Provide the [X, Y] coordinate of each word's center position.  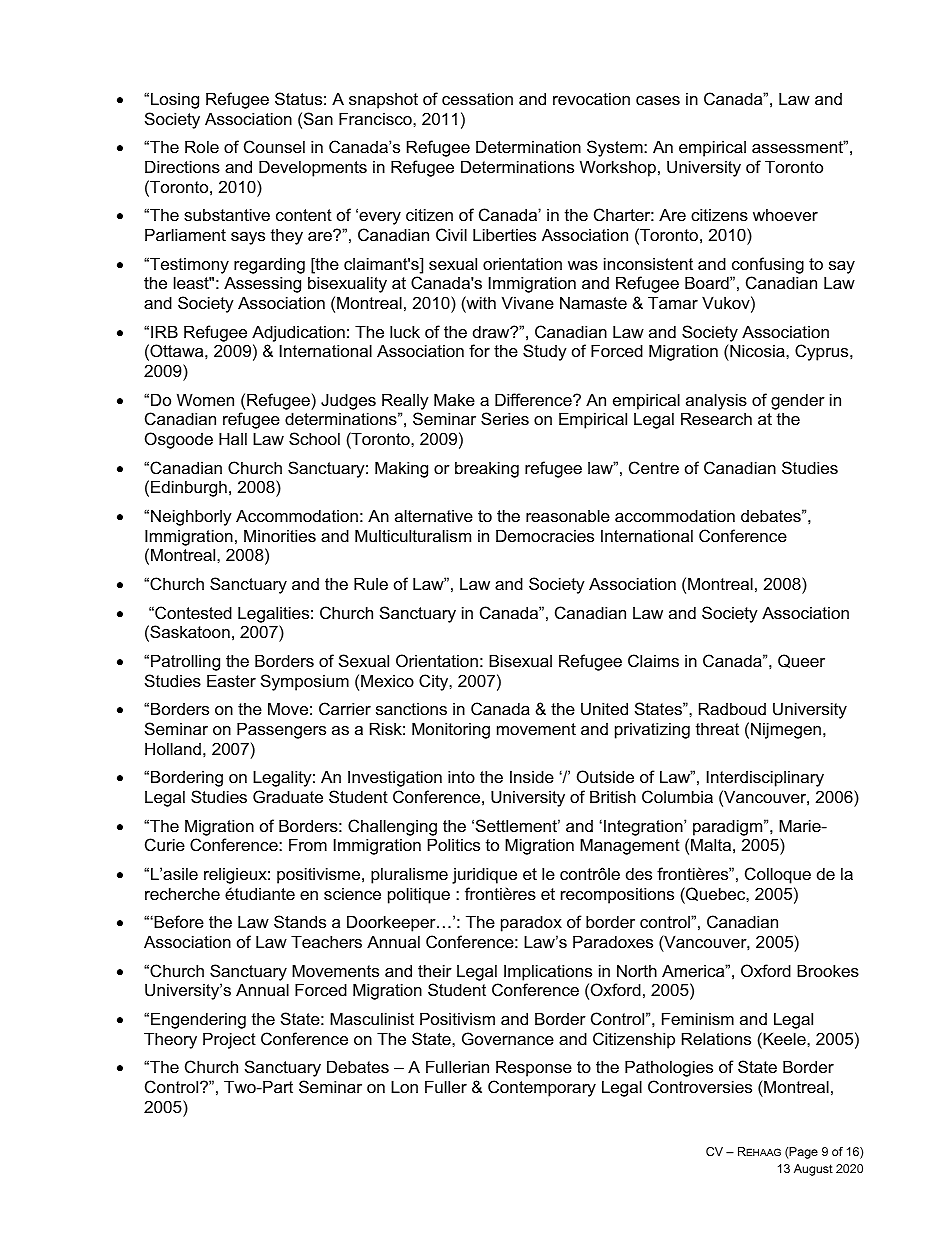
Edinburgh [189, 488]
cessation [477, 98]
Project [229, 1040]
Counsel [274, 146]
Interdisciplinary [765, 778]
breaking [487, 469]
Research [716, 418]
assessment [799, 146]
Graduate [288, 796]
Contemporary [542, 1088]
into [461, 776]
